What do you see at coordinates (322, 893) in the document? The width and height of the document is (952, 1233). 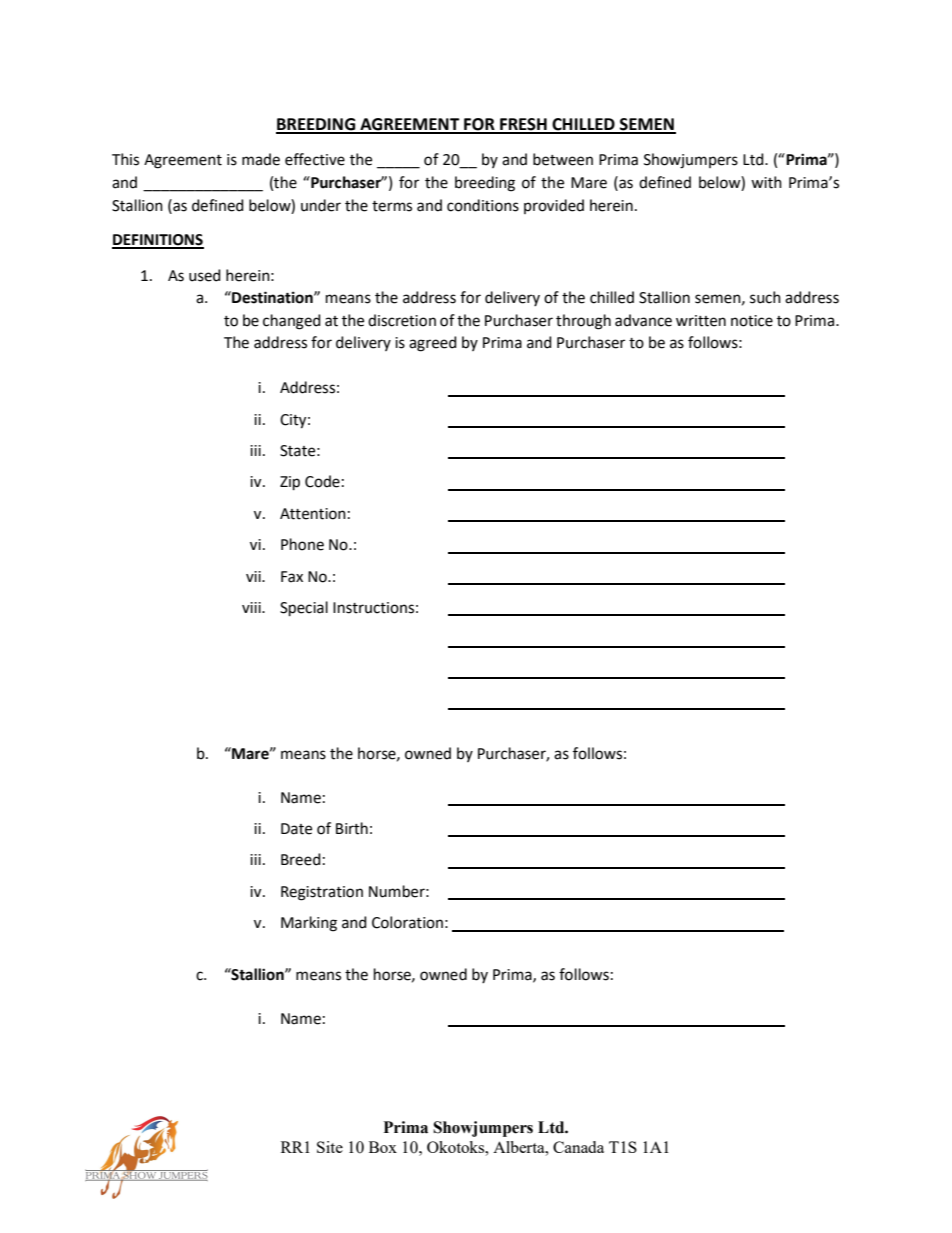 I see `Registration` at bounding box center [322, 893].
